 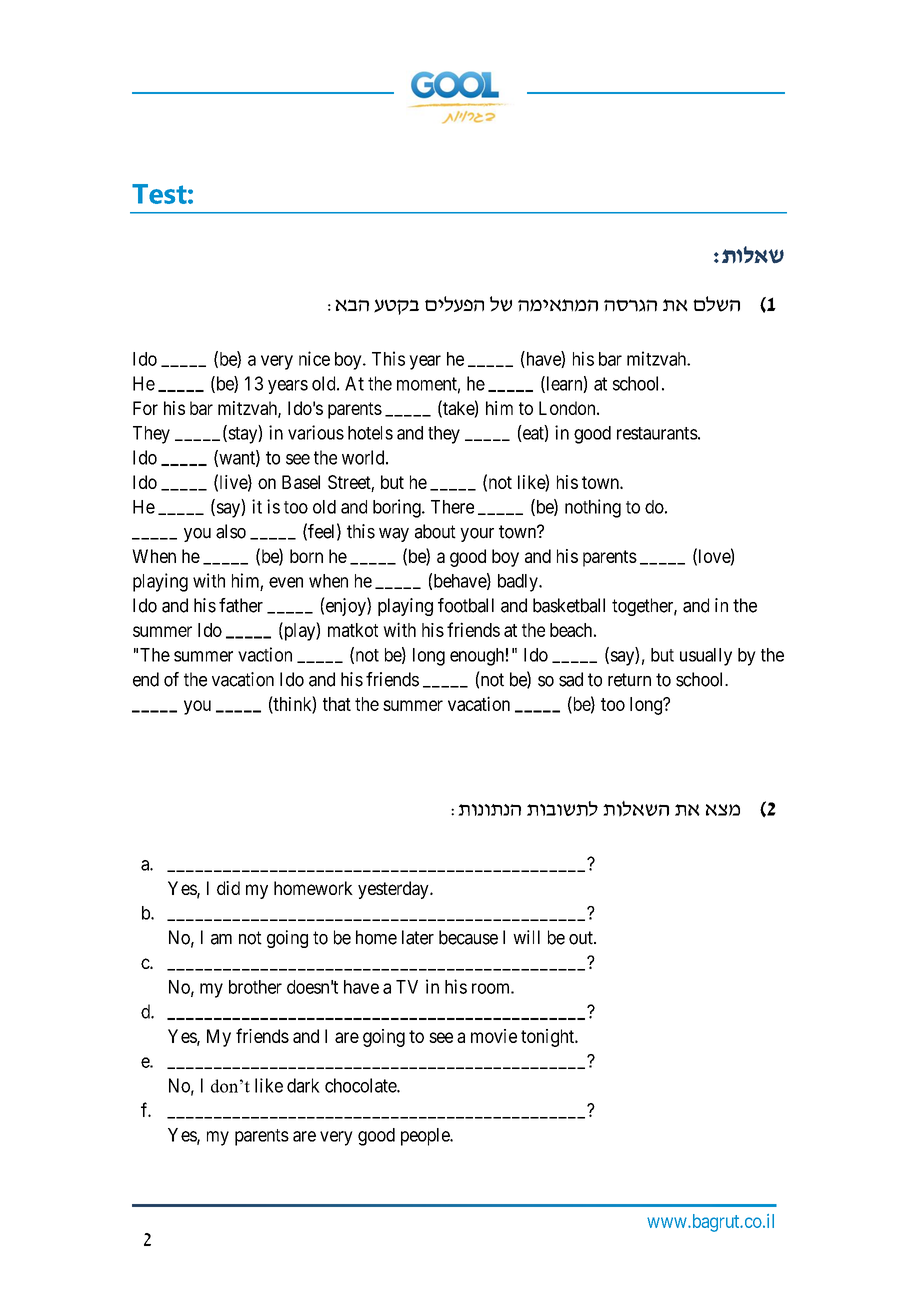 What do you see at coordinates (426, 1137) in the image?
I see `people` at bounding box center [426, 1137].
